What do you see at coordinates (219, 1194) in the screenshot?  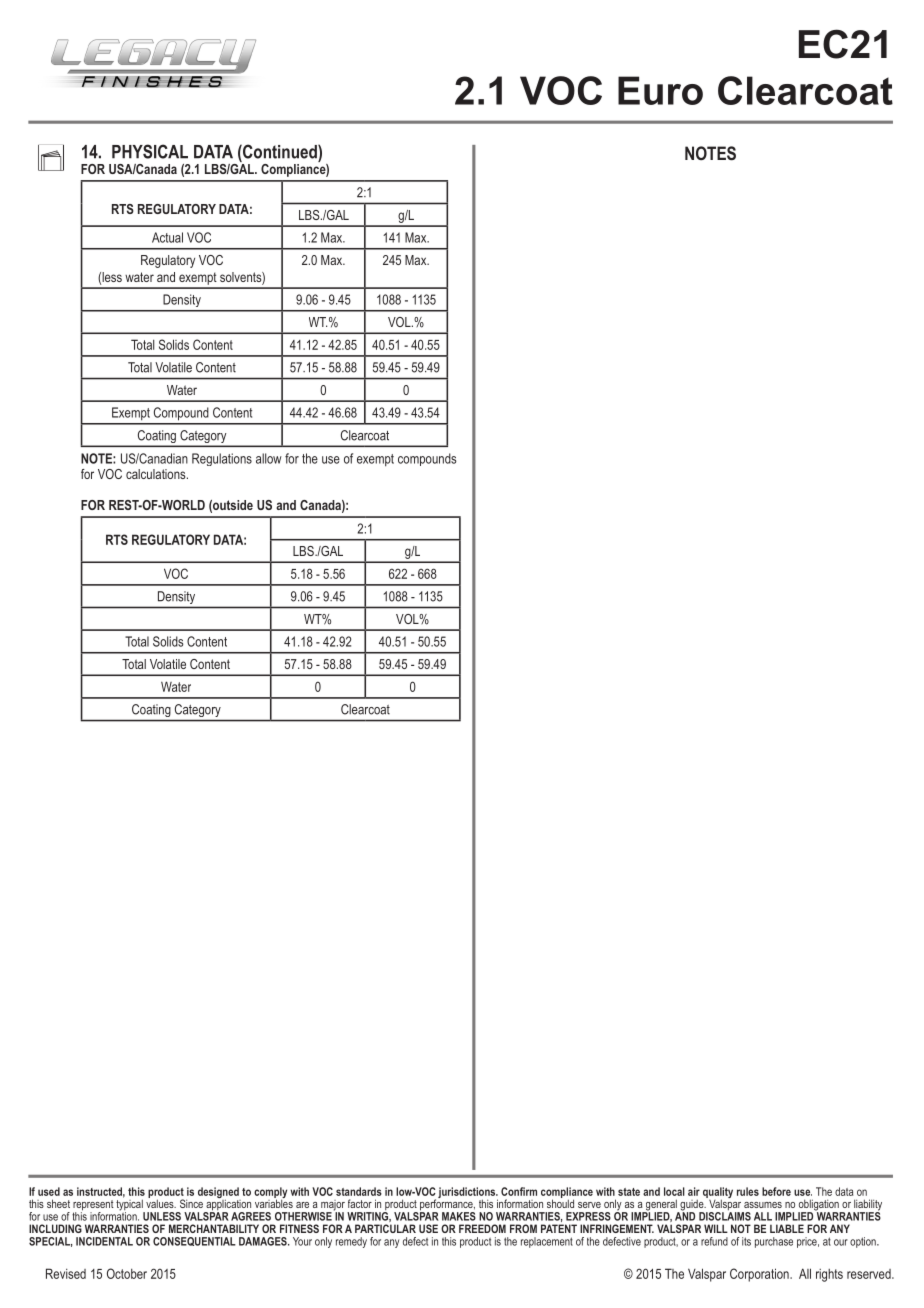 I see `designed` at bounding box center [219, 1194].
